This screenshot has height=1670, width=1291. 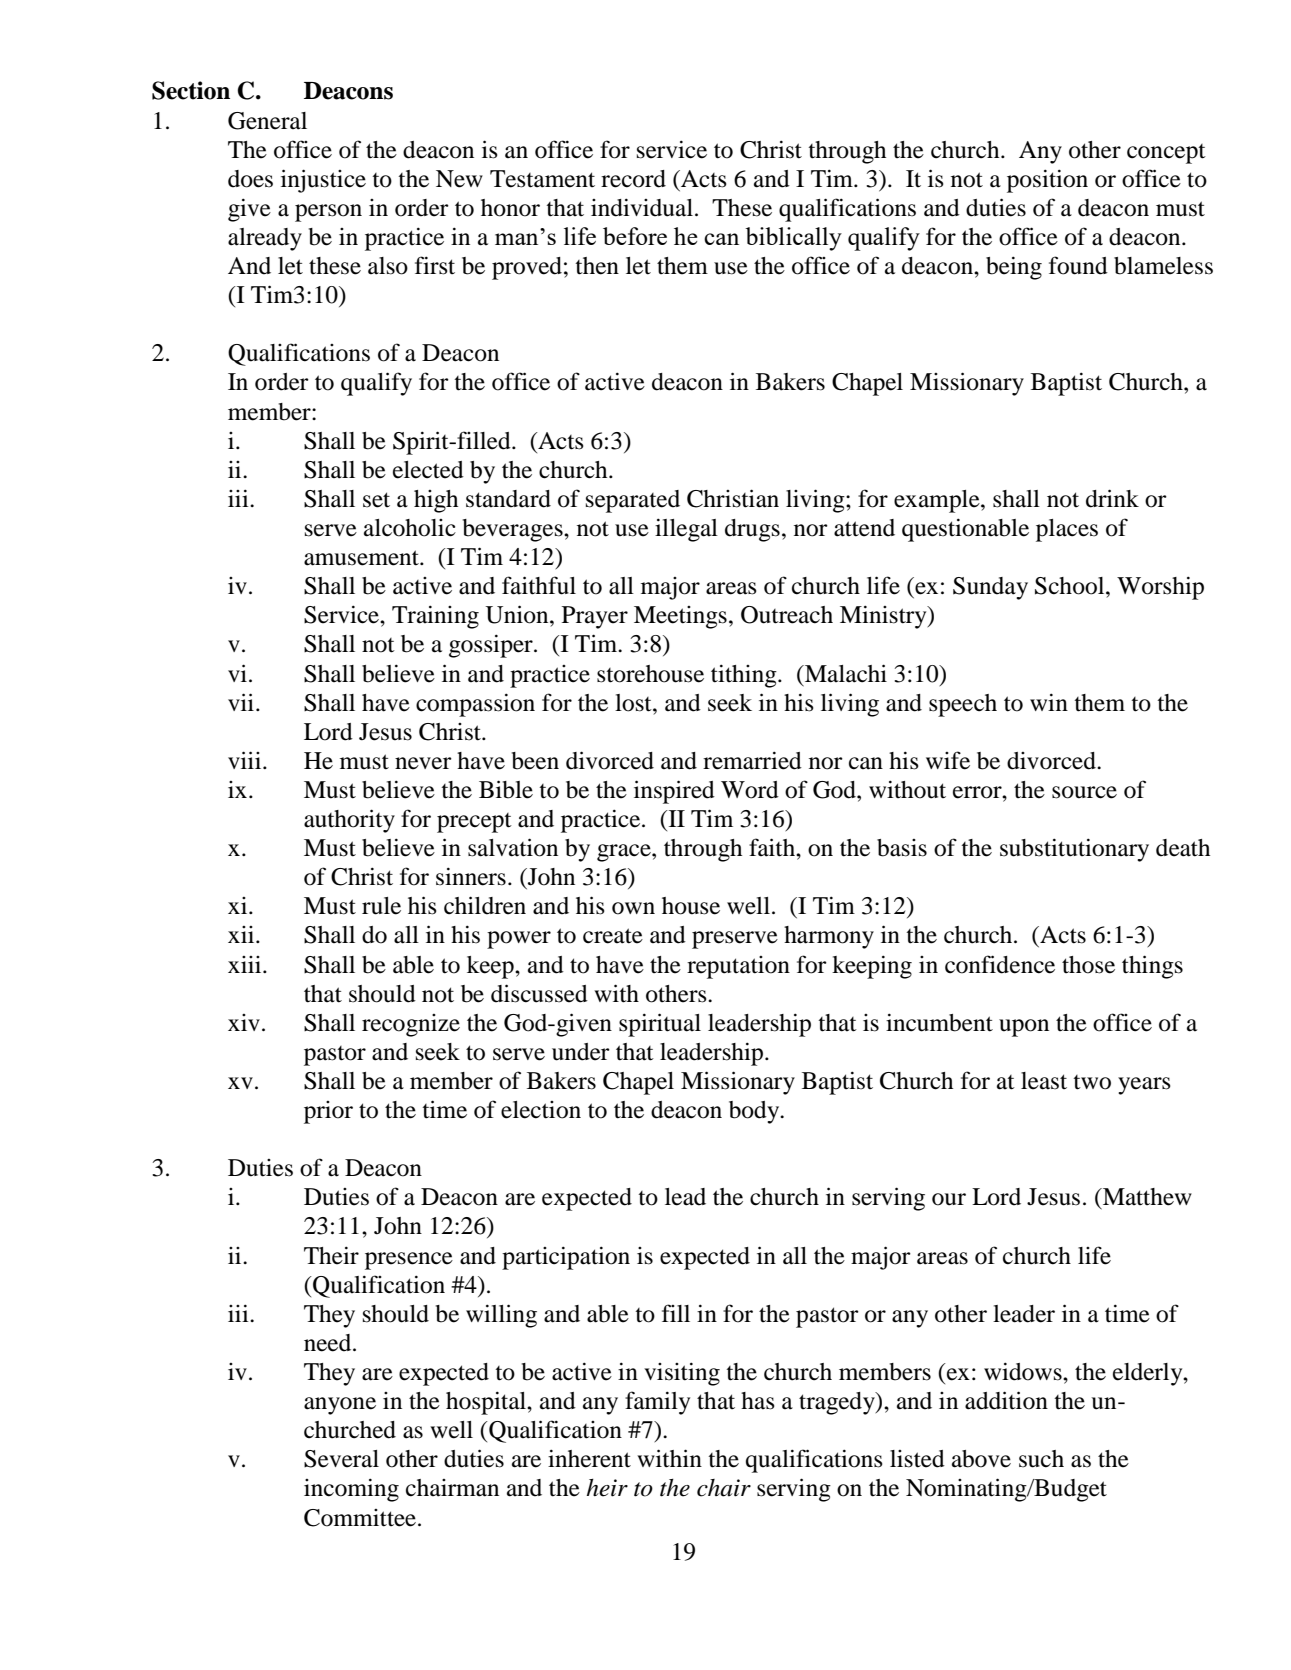 What do you see at coordinates (589, 1458) in the screenshot?
I see `inherent` at bounding box center [589, 1458].
